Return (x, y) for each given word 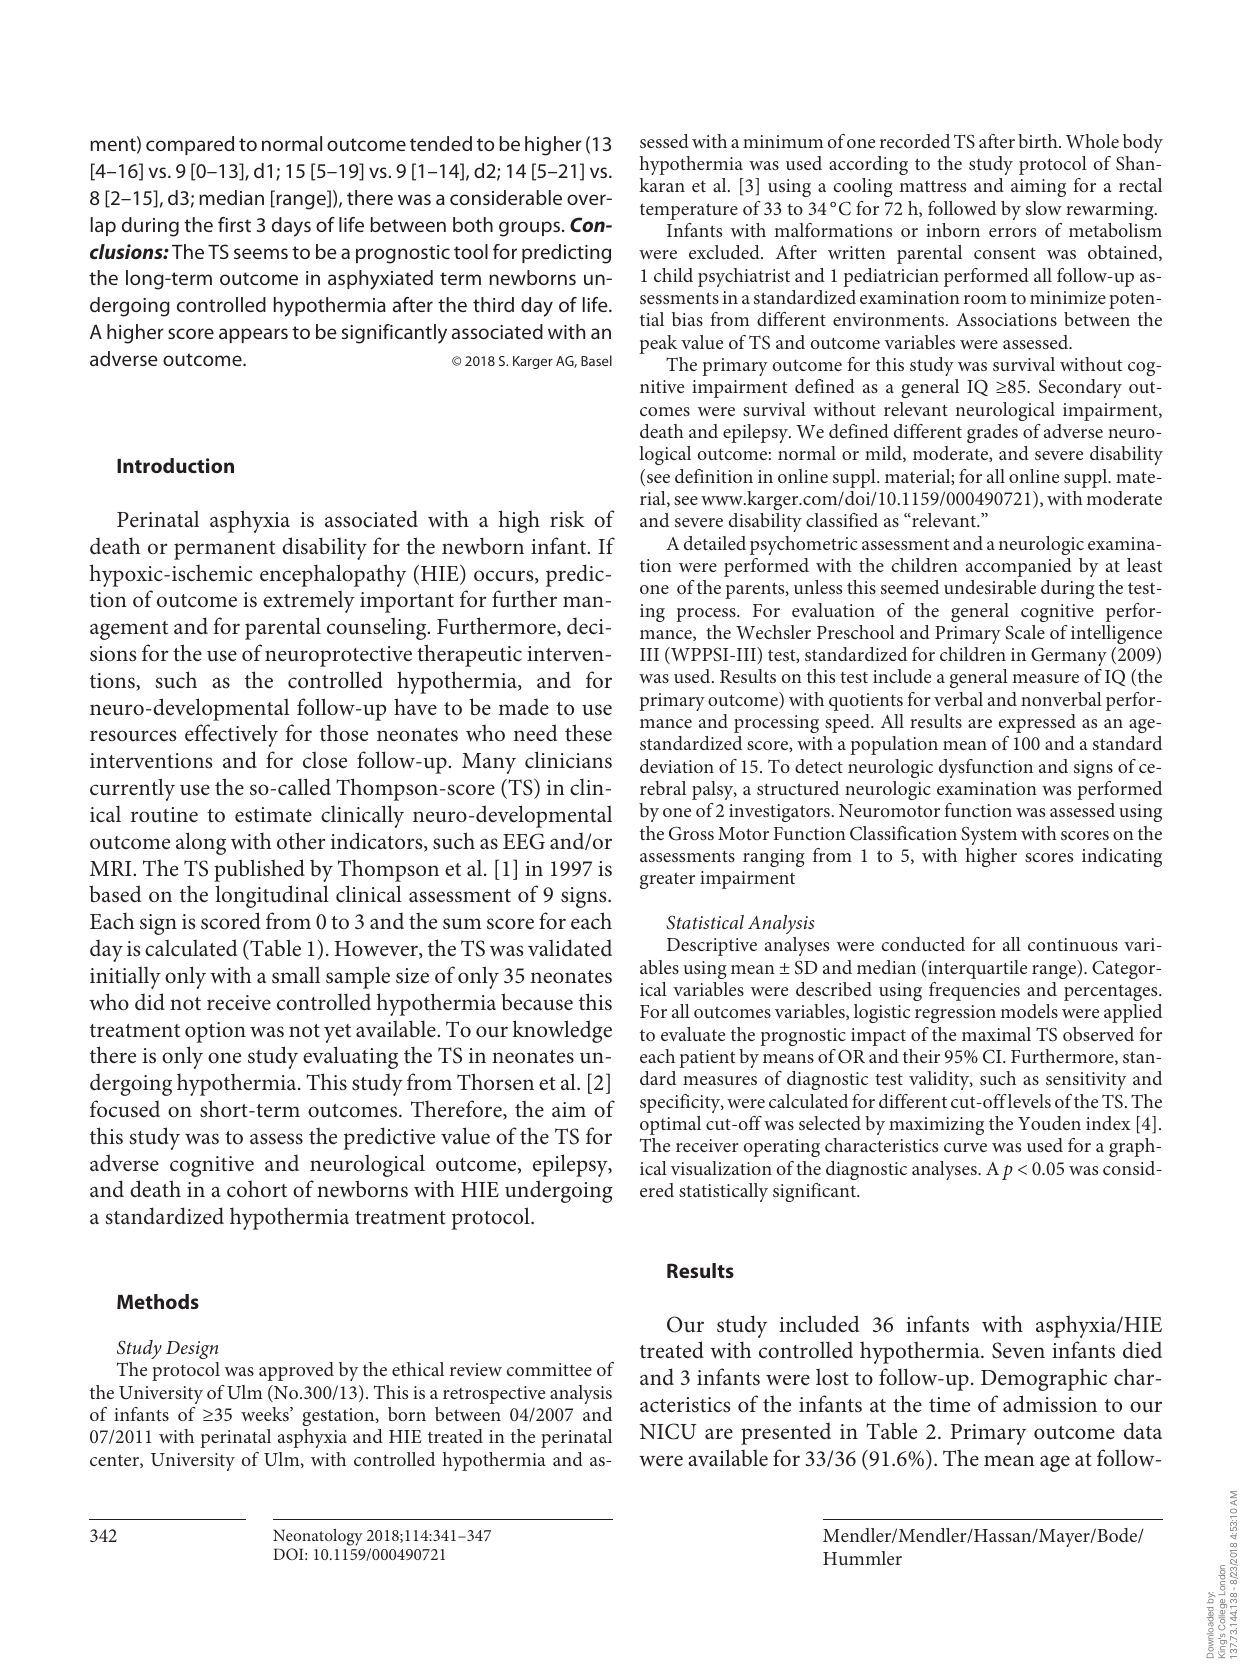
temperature (689, 211)
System (989, 836)
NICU (668, 1431)
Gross (691, 833)
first (234, 224)
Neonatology (318, 1537)
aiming (1038, 188)
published (259, 870)
